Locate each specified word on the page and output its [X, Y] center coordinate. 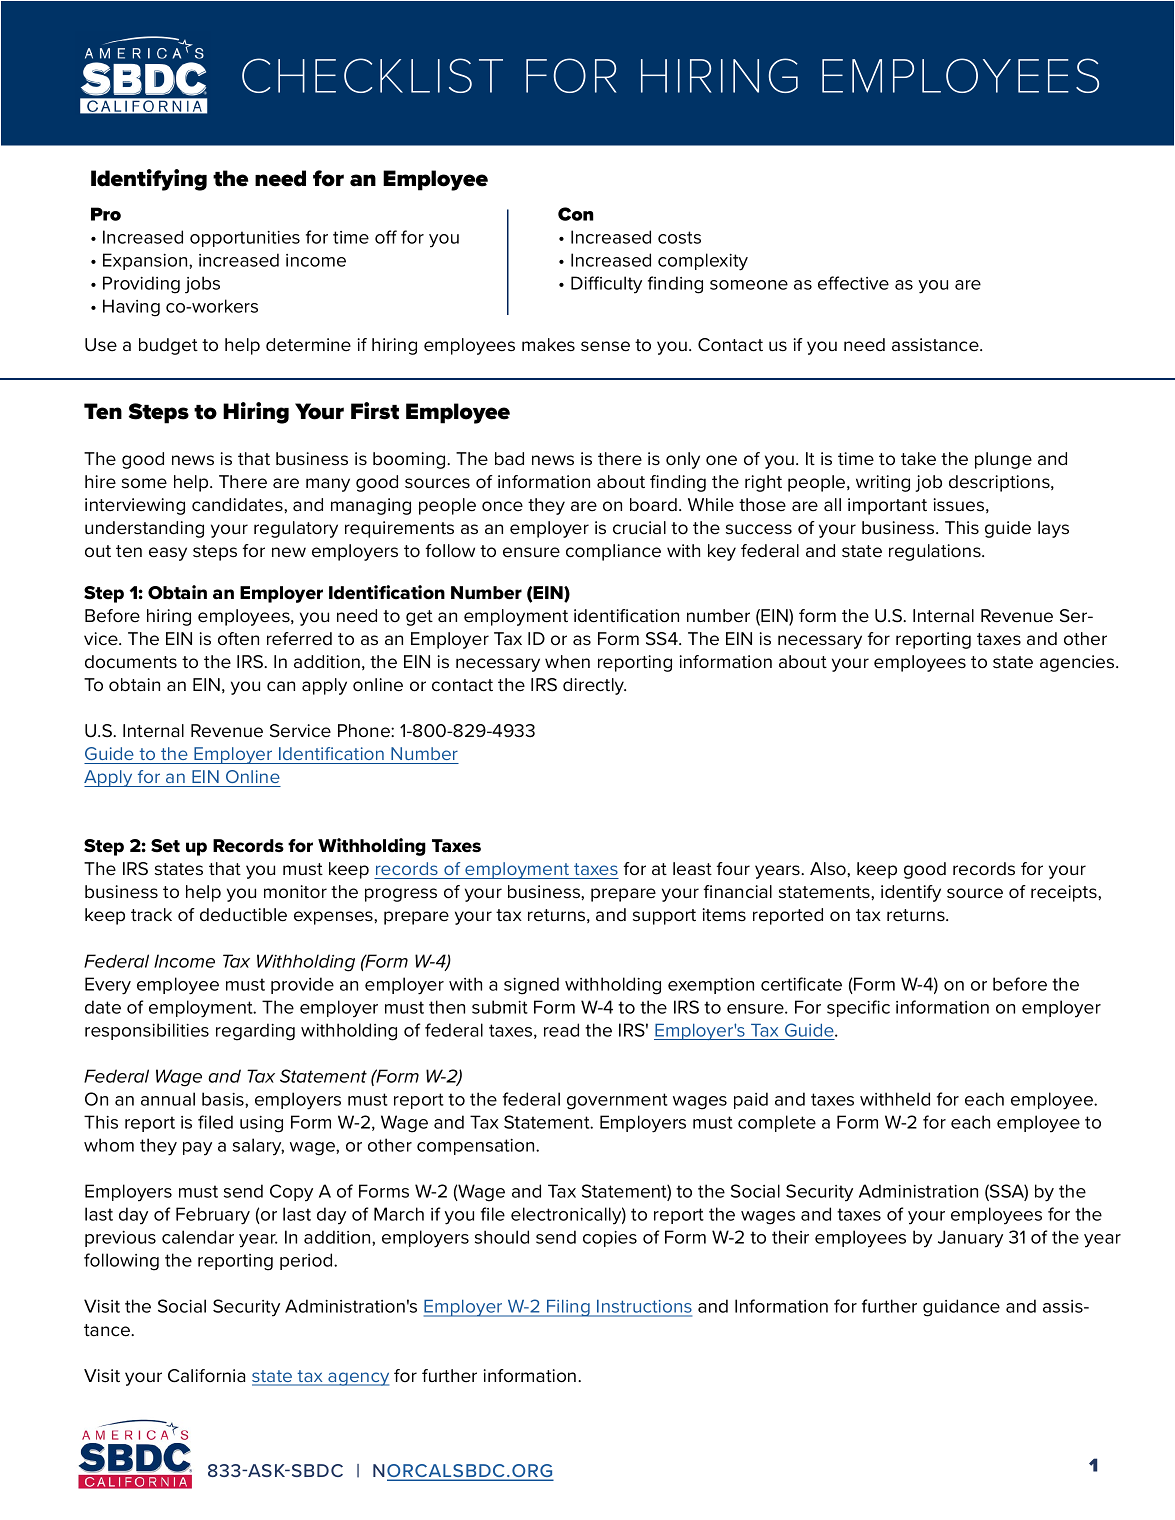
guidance [961, 1308]
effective [853, 283]
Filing [568, 1308]
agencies [1078, 663]
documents [131, 662]
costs [679, 237]
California [206, 1376]
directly [594, 686]
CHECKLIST [372, 75]
